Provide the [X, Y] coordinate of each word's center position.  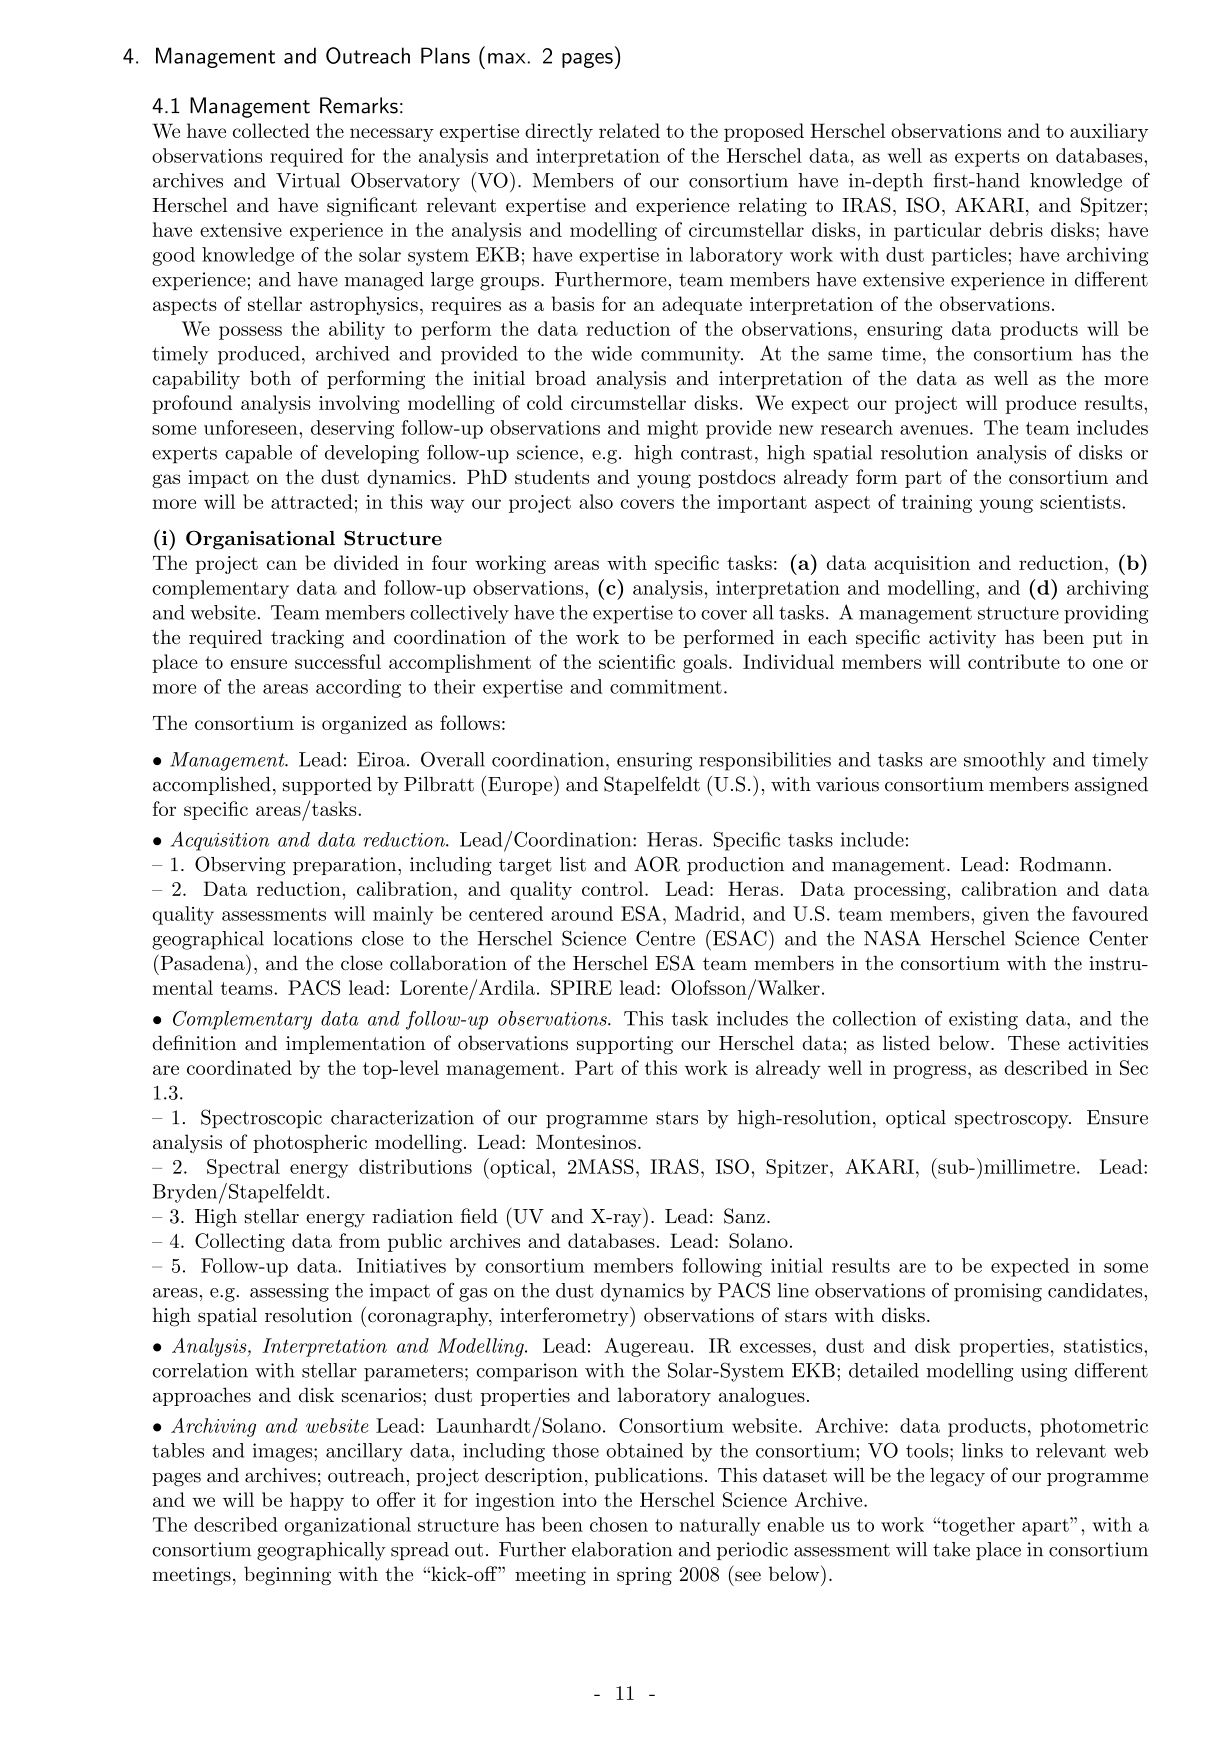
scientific [637, 661]
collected [271, 130]
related [629, 130]
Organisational [260, 540]
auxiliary [1109, 132]
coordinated [239, 1067]
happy [317, 1501]
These [1034, 1043]
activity [962, 639]
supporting [625, 1045]
